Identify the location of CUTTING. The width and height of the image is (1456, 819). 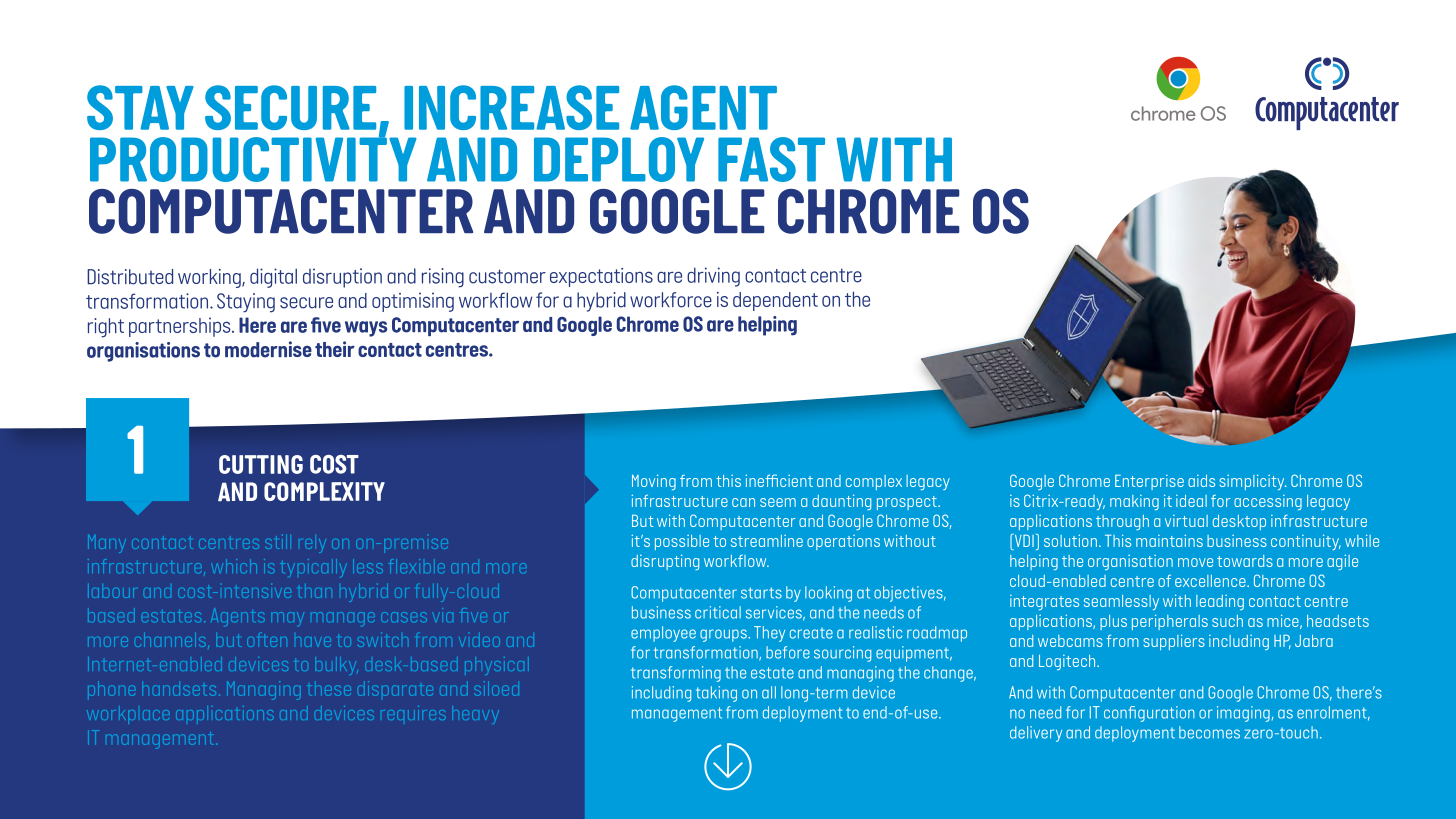
(261, 464).
